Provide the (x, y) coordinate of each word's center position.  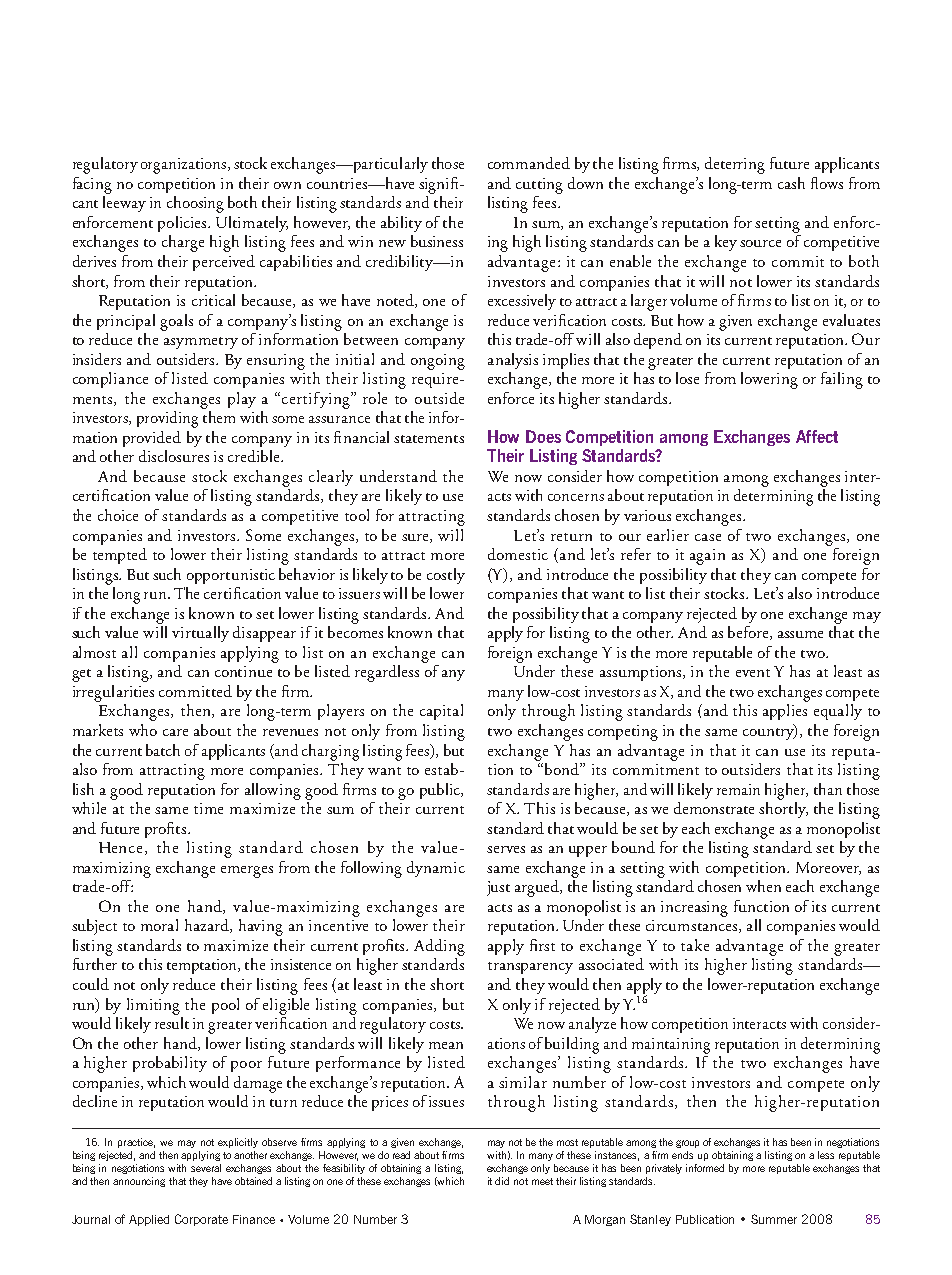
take (695, 945)
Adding (439, 947)
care (175, 732)
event (753, 673)
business (437, 241)
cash (791, 183)
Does (543, 436)
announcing (139, 1182)
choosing (195, 204)
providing (167, 419)
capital (441, 712)
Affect (817, 436)
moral (159, 925)
